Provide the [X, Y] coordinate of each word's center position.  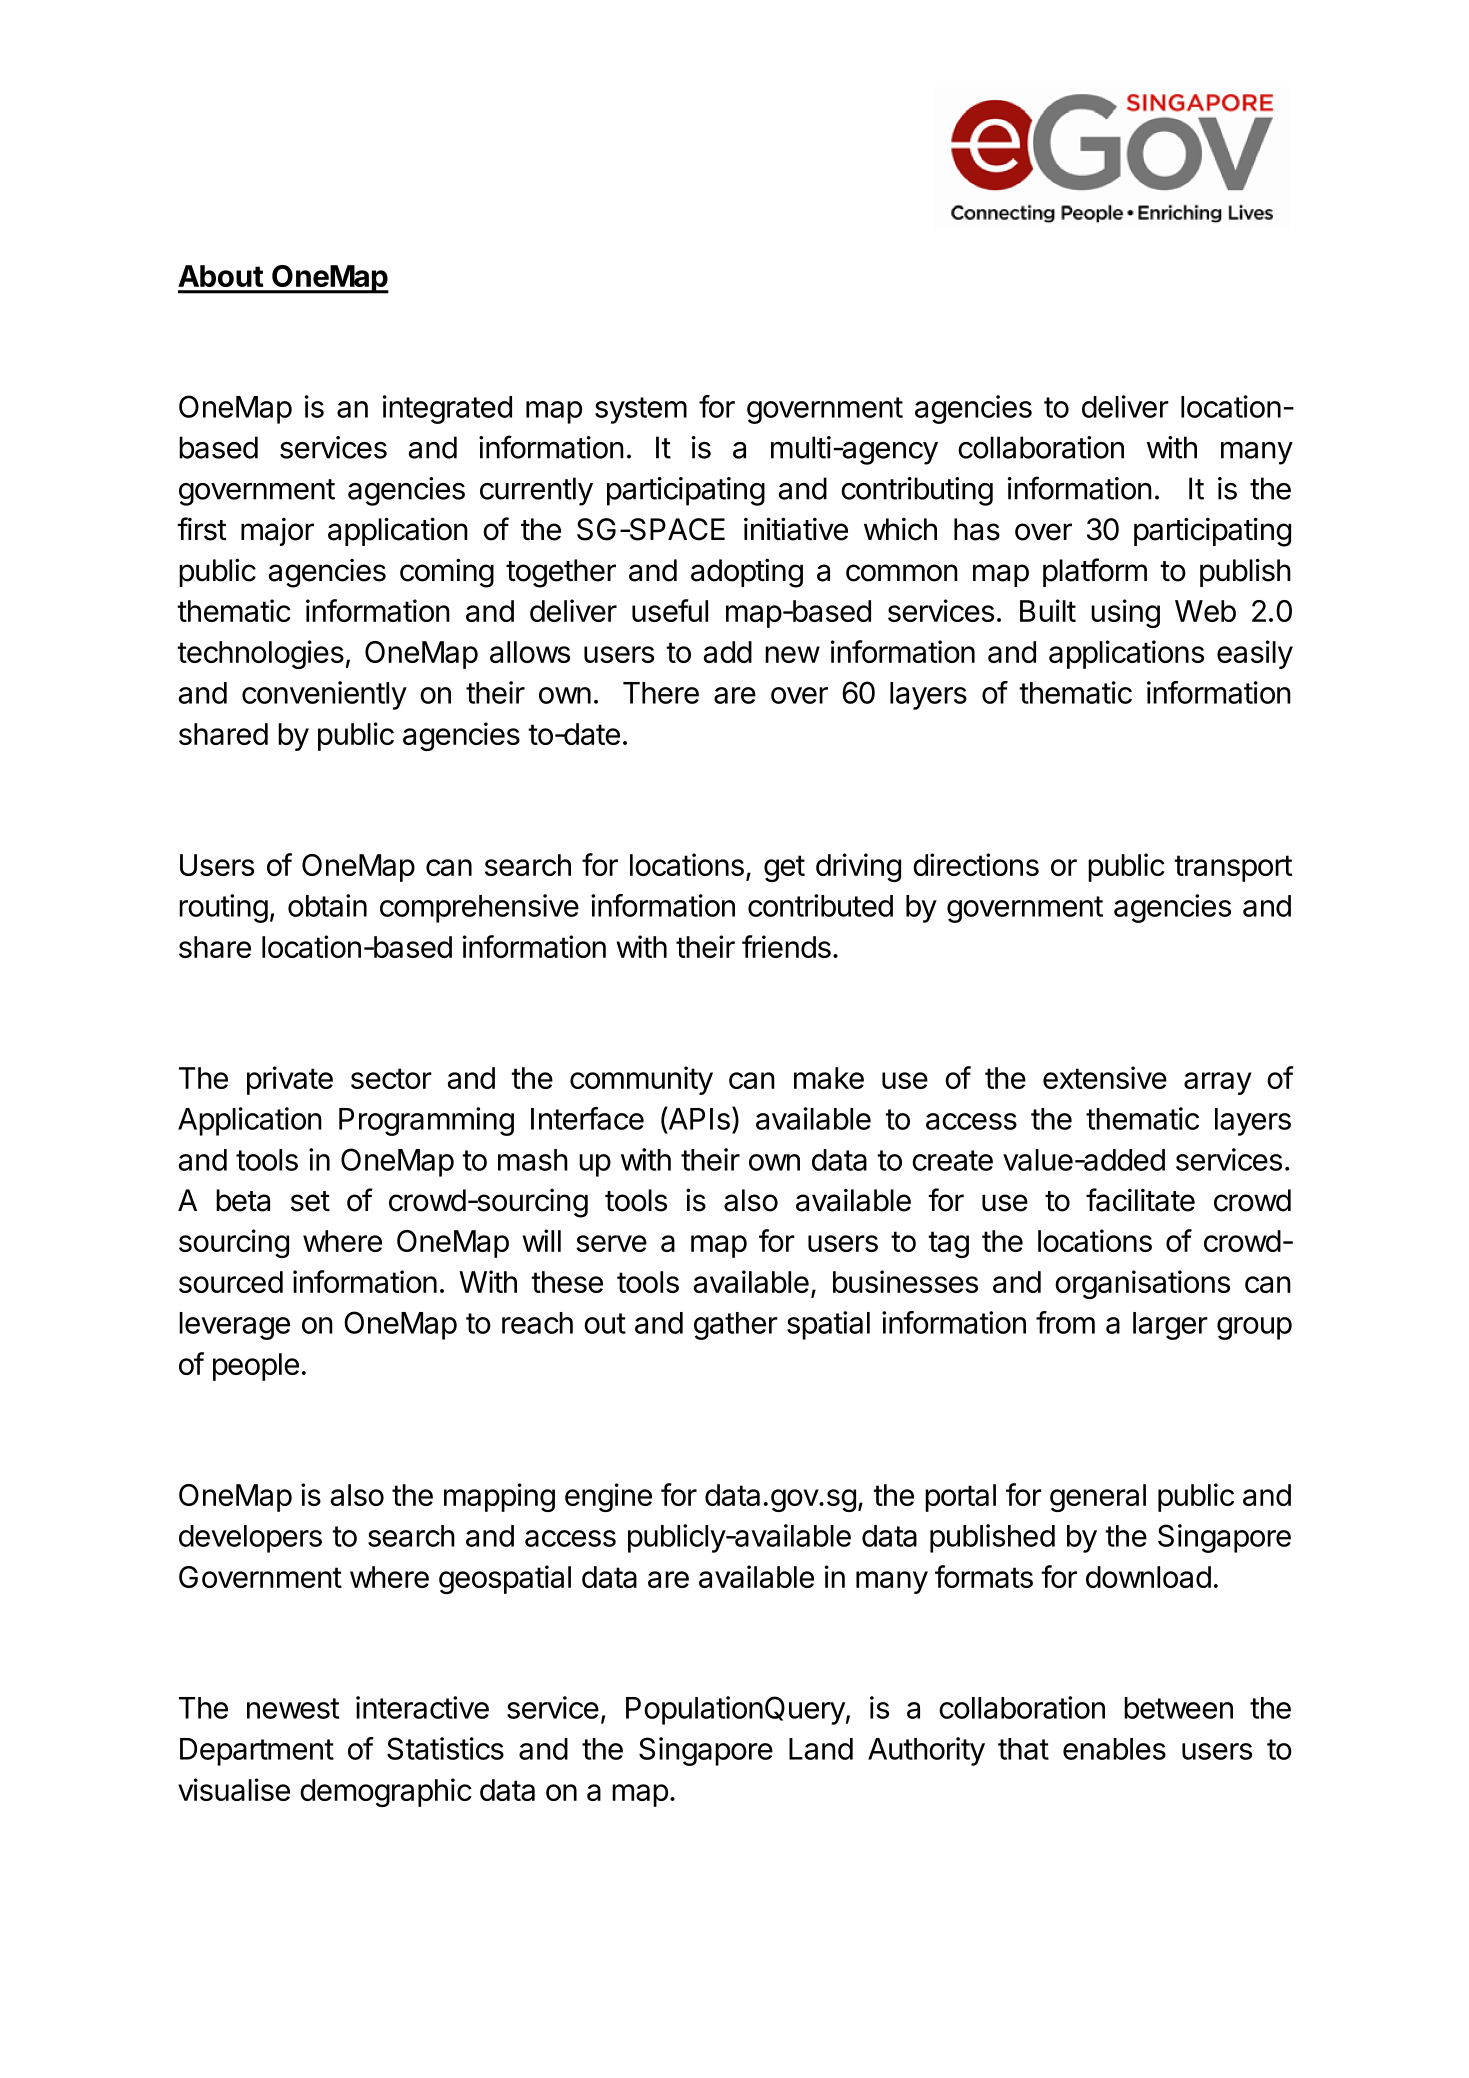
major [277, 531]
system [641, 410]
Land [821, 1749]
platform [1095, 572]
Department [257, 1752]
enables [1114, 1749]
